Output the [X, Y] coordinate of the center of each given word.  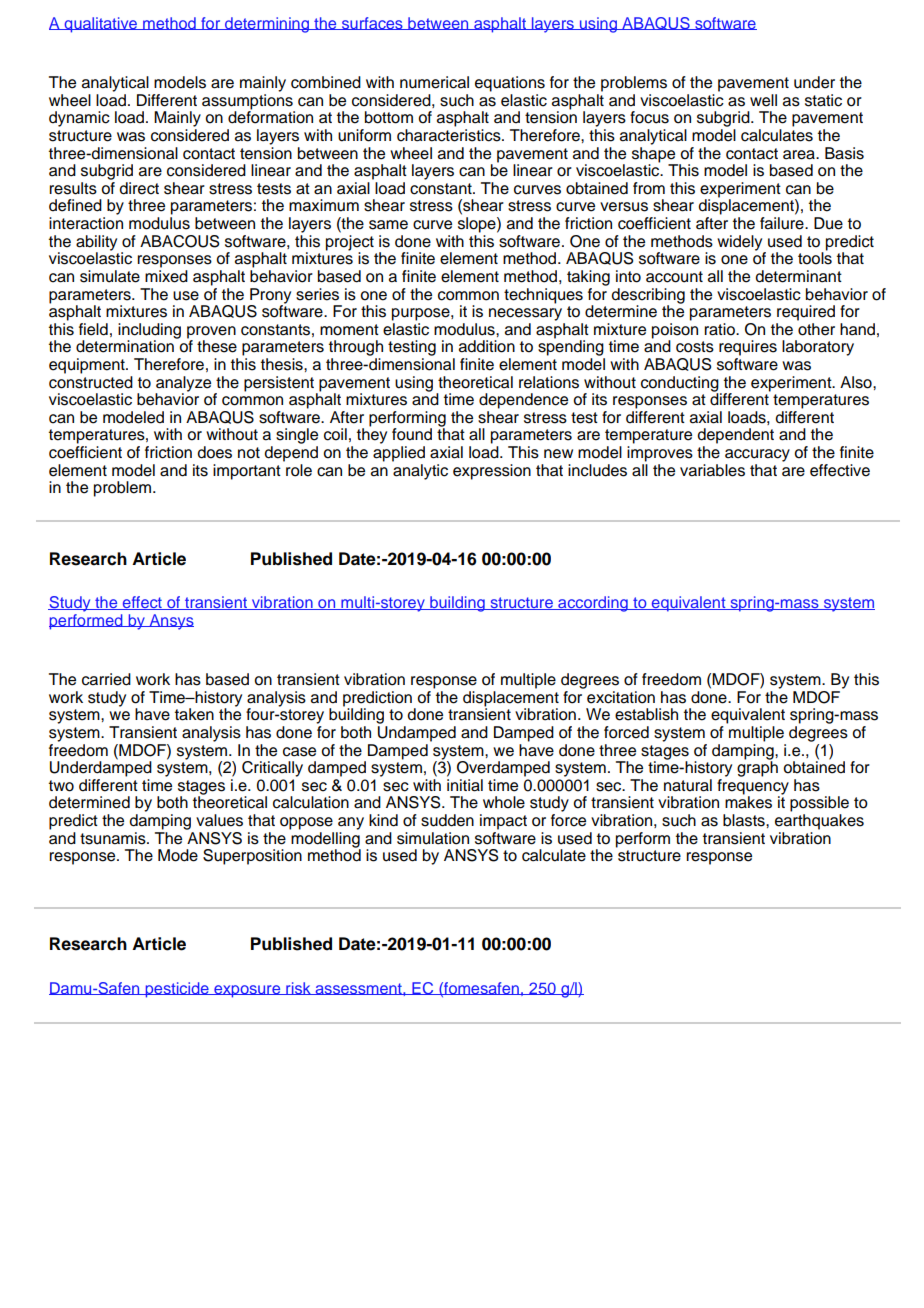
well [763, 100]
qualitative [100, 25]
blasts [745, 820]
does [214, 452]
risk [298, 988]
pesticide [177, 990]
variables [712, 470]
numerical [434, 82]
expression [492, 472]
